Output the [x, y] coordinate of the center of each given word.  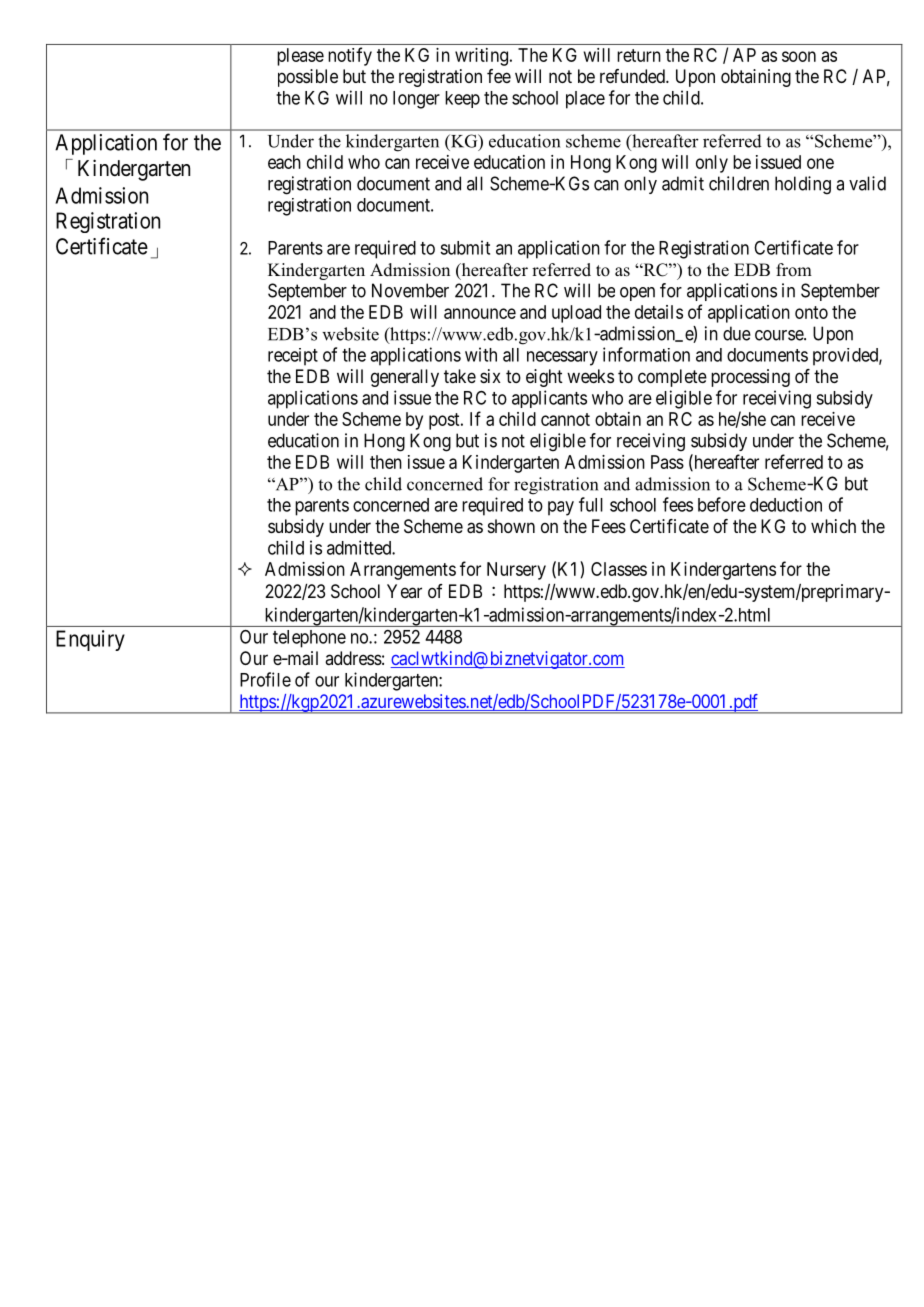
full [591, 504]
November [410, 290]
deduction [786, 504]
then [386, 462]
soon [799, 56]
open [637, 294]
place [585, 100]
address [353, 658]
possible [308, 78]
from [794, 270]
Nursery [516, 571]
